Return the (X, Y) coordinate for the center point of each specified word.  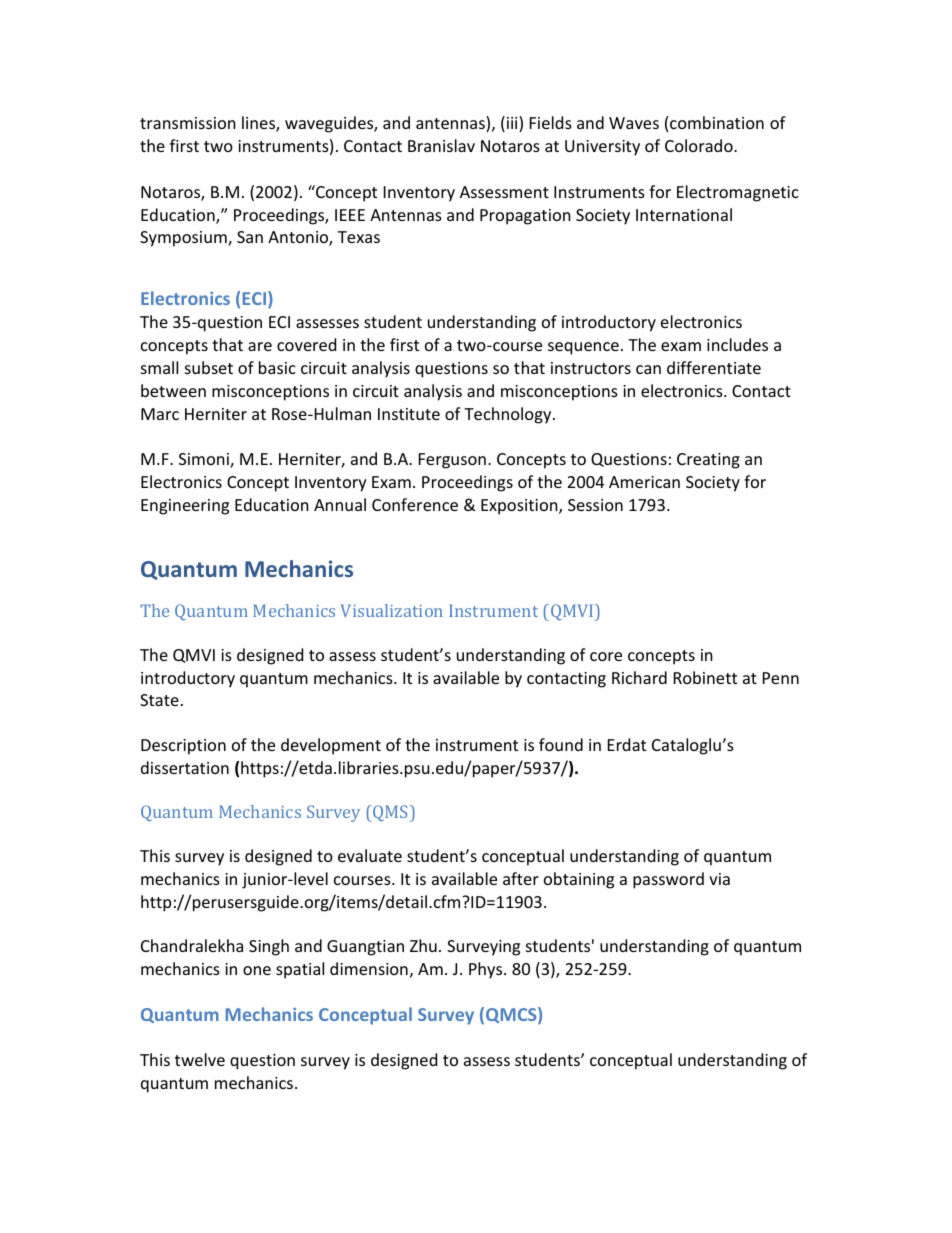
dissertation (185, 767)
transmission (188, 123)
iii (513, 124)
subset (209, 367)
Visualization (392, 610)
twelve (200, 1059)
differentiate (714, 367)
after (521, 878)
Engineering (185, 507)
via (719, 879)
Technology (509, 415)
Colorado (700, 145)
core (606, 656)
